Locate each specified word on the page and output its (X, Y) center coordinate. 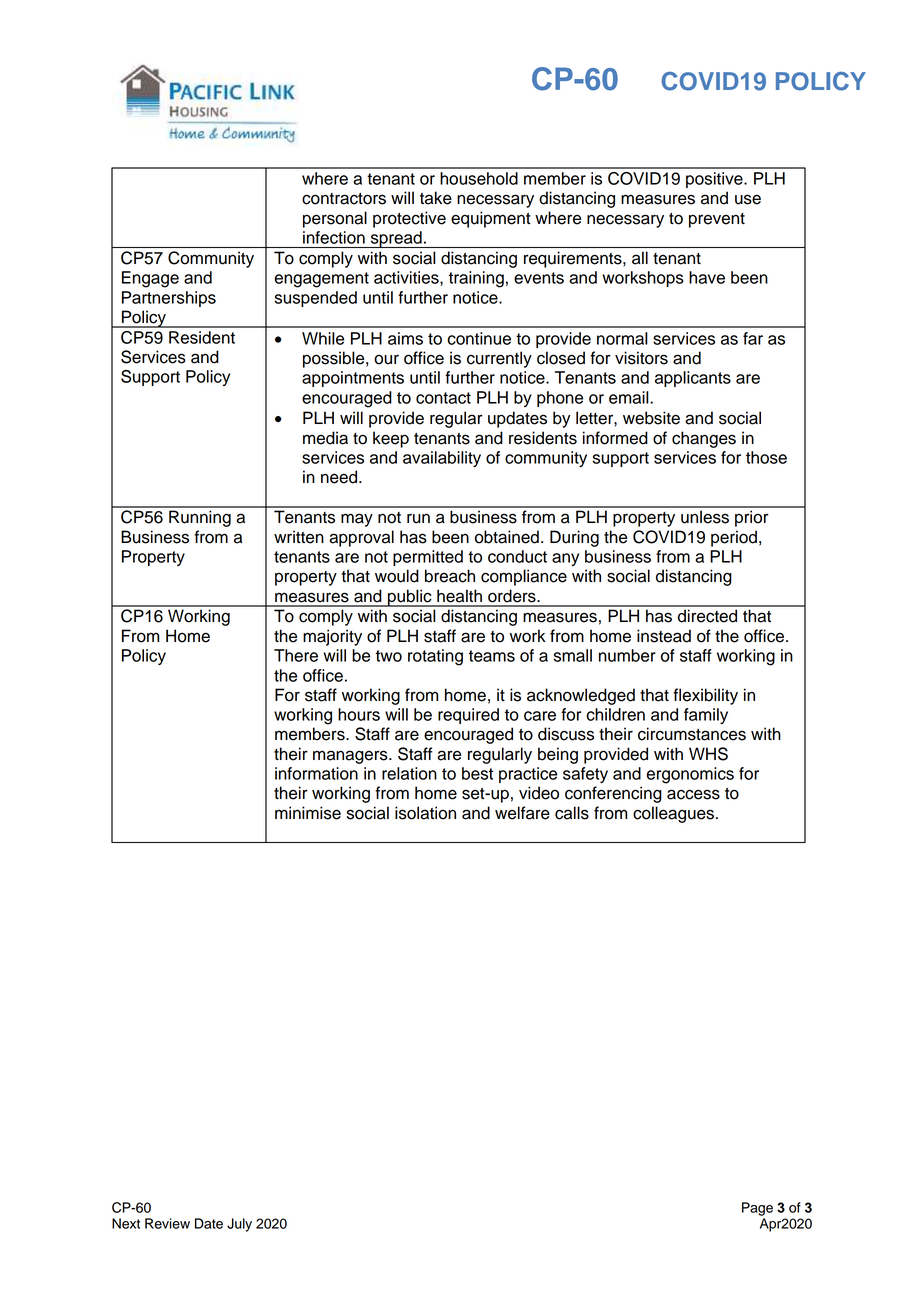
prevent (717, 220)
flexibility (705, 696)
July (239, 1225)
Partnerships (169, 299)
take (436, 198)
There (296, 655)
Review (167, 1223)
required (468, 716)
